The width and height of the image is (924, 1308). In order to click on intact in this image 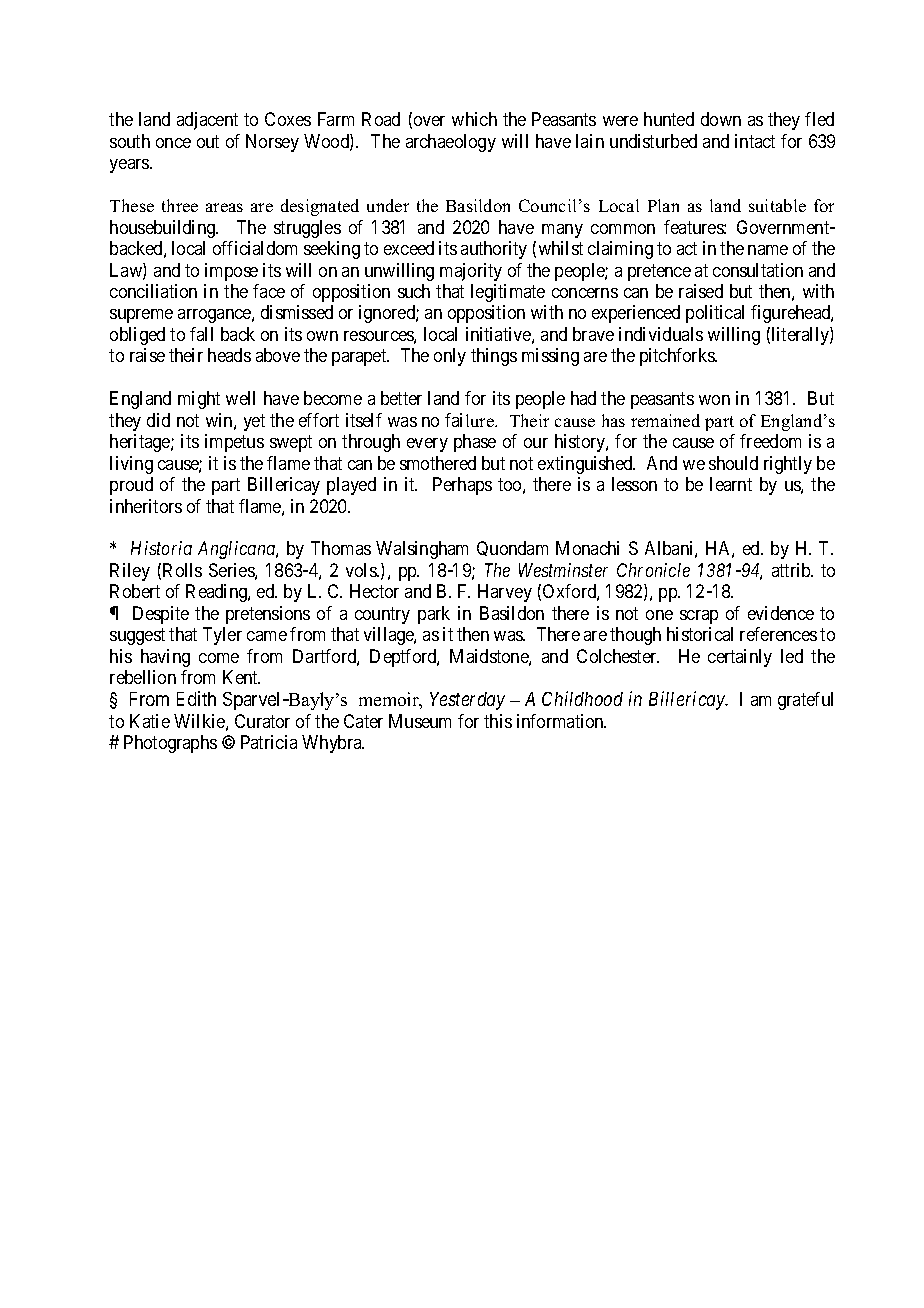, I will do `click(755, 141)`.
